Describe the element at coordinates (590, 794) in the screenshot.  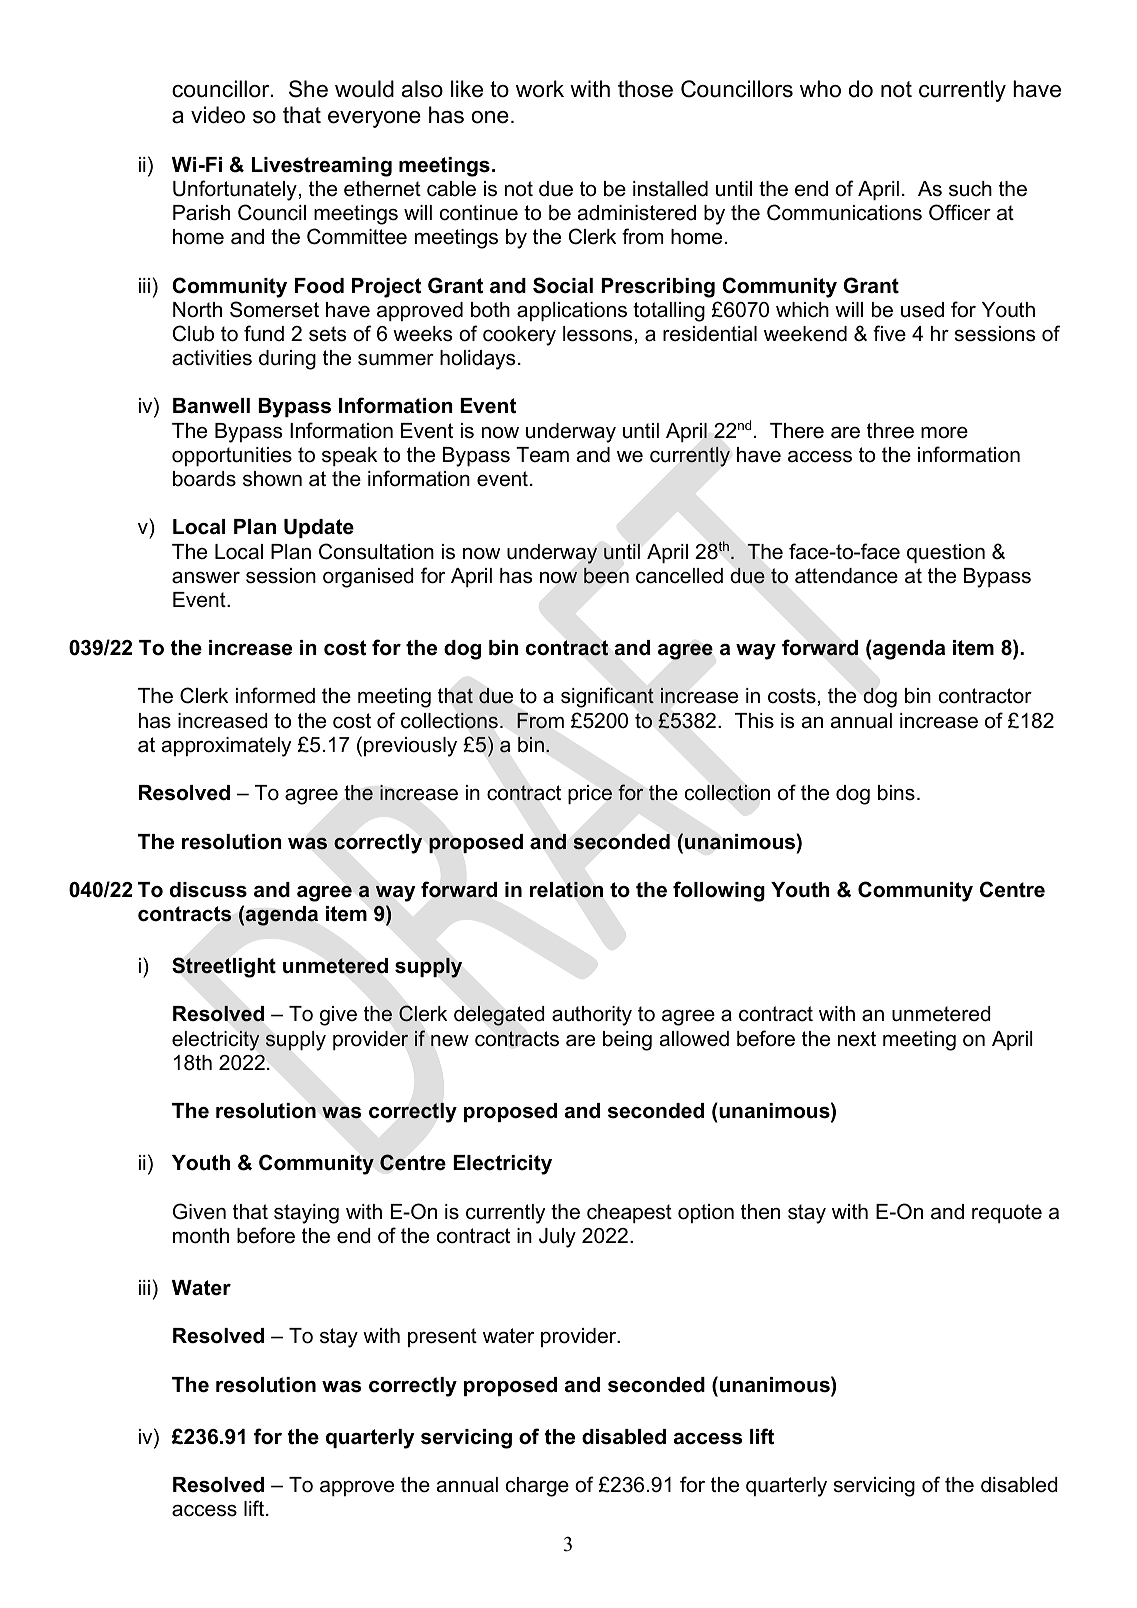
I see `price` at that location.
